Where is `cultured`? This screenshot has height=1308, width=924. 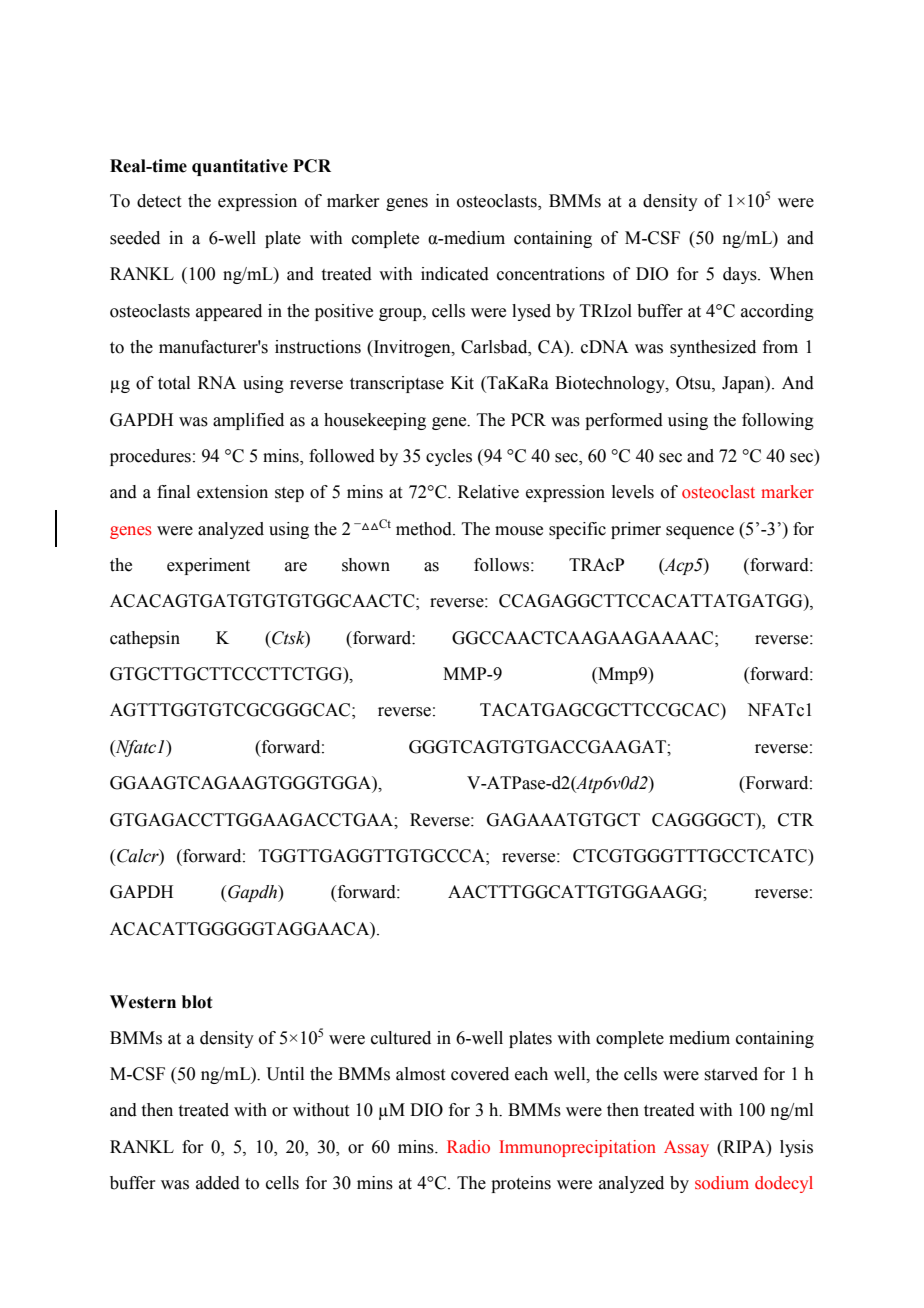
cultured is located at coordinates (401, 1038).
